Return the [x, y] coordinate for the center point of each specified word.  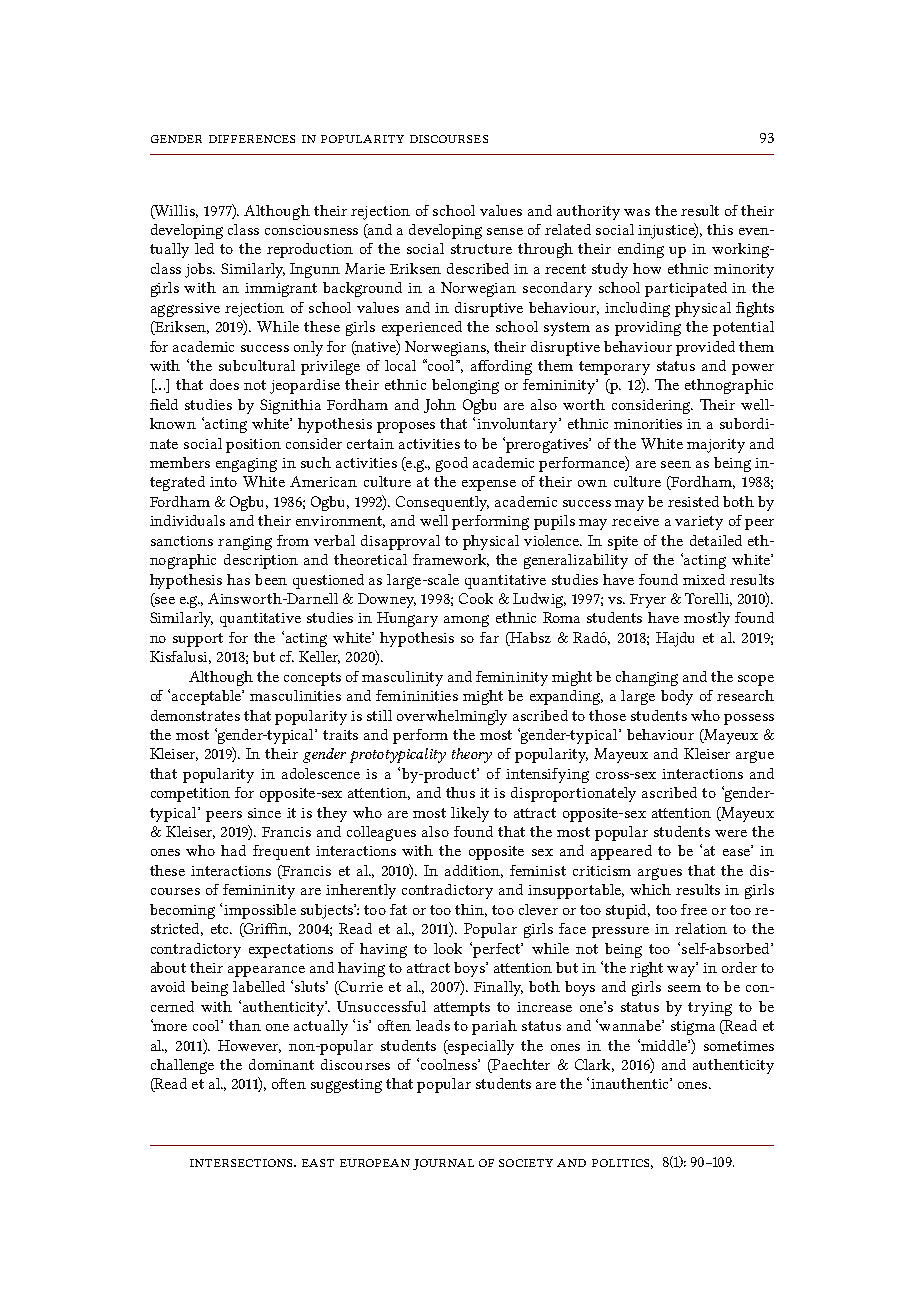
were [731, 833]
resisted [693, 501]
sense [505, 231]
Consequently [442, 503]
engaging [246, 465]
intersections [243, 1163]
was [637, 212]
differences [252, 139]
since [264, 813]
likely [470, 814]
